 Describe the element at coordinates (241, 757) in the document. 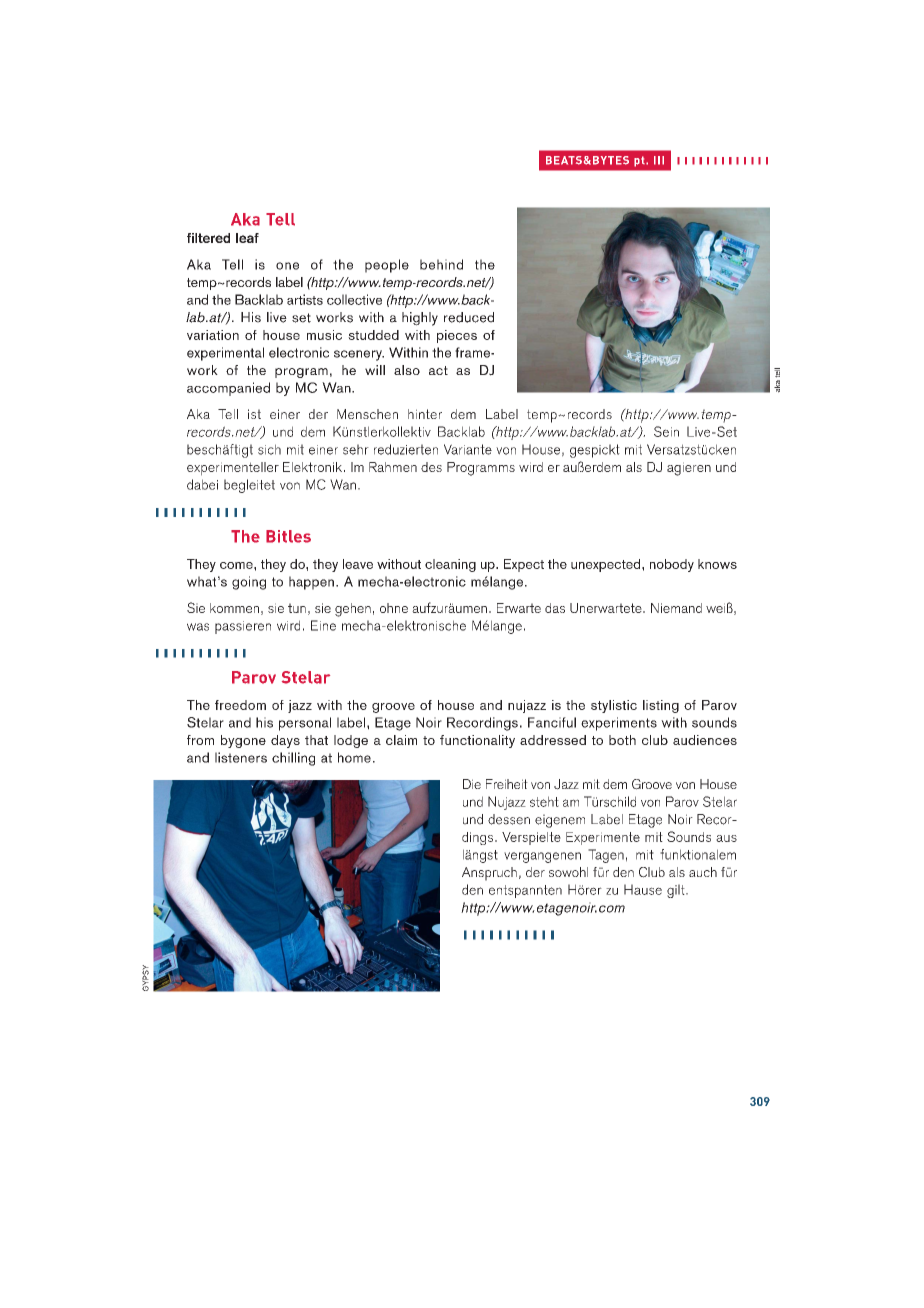

I see `listeners` at that location.
